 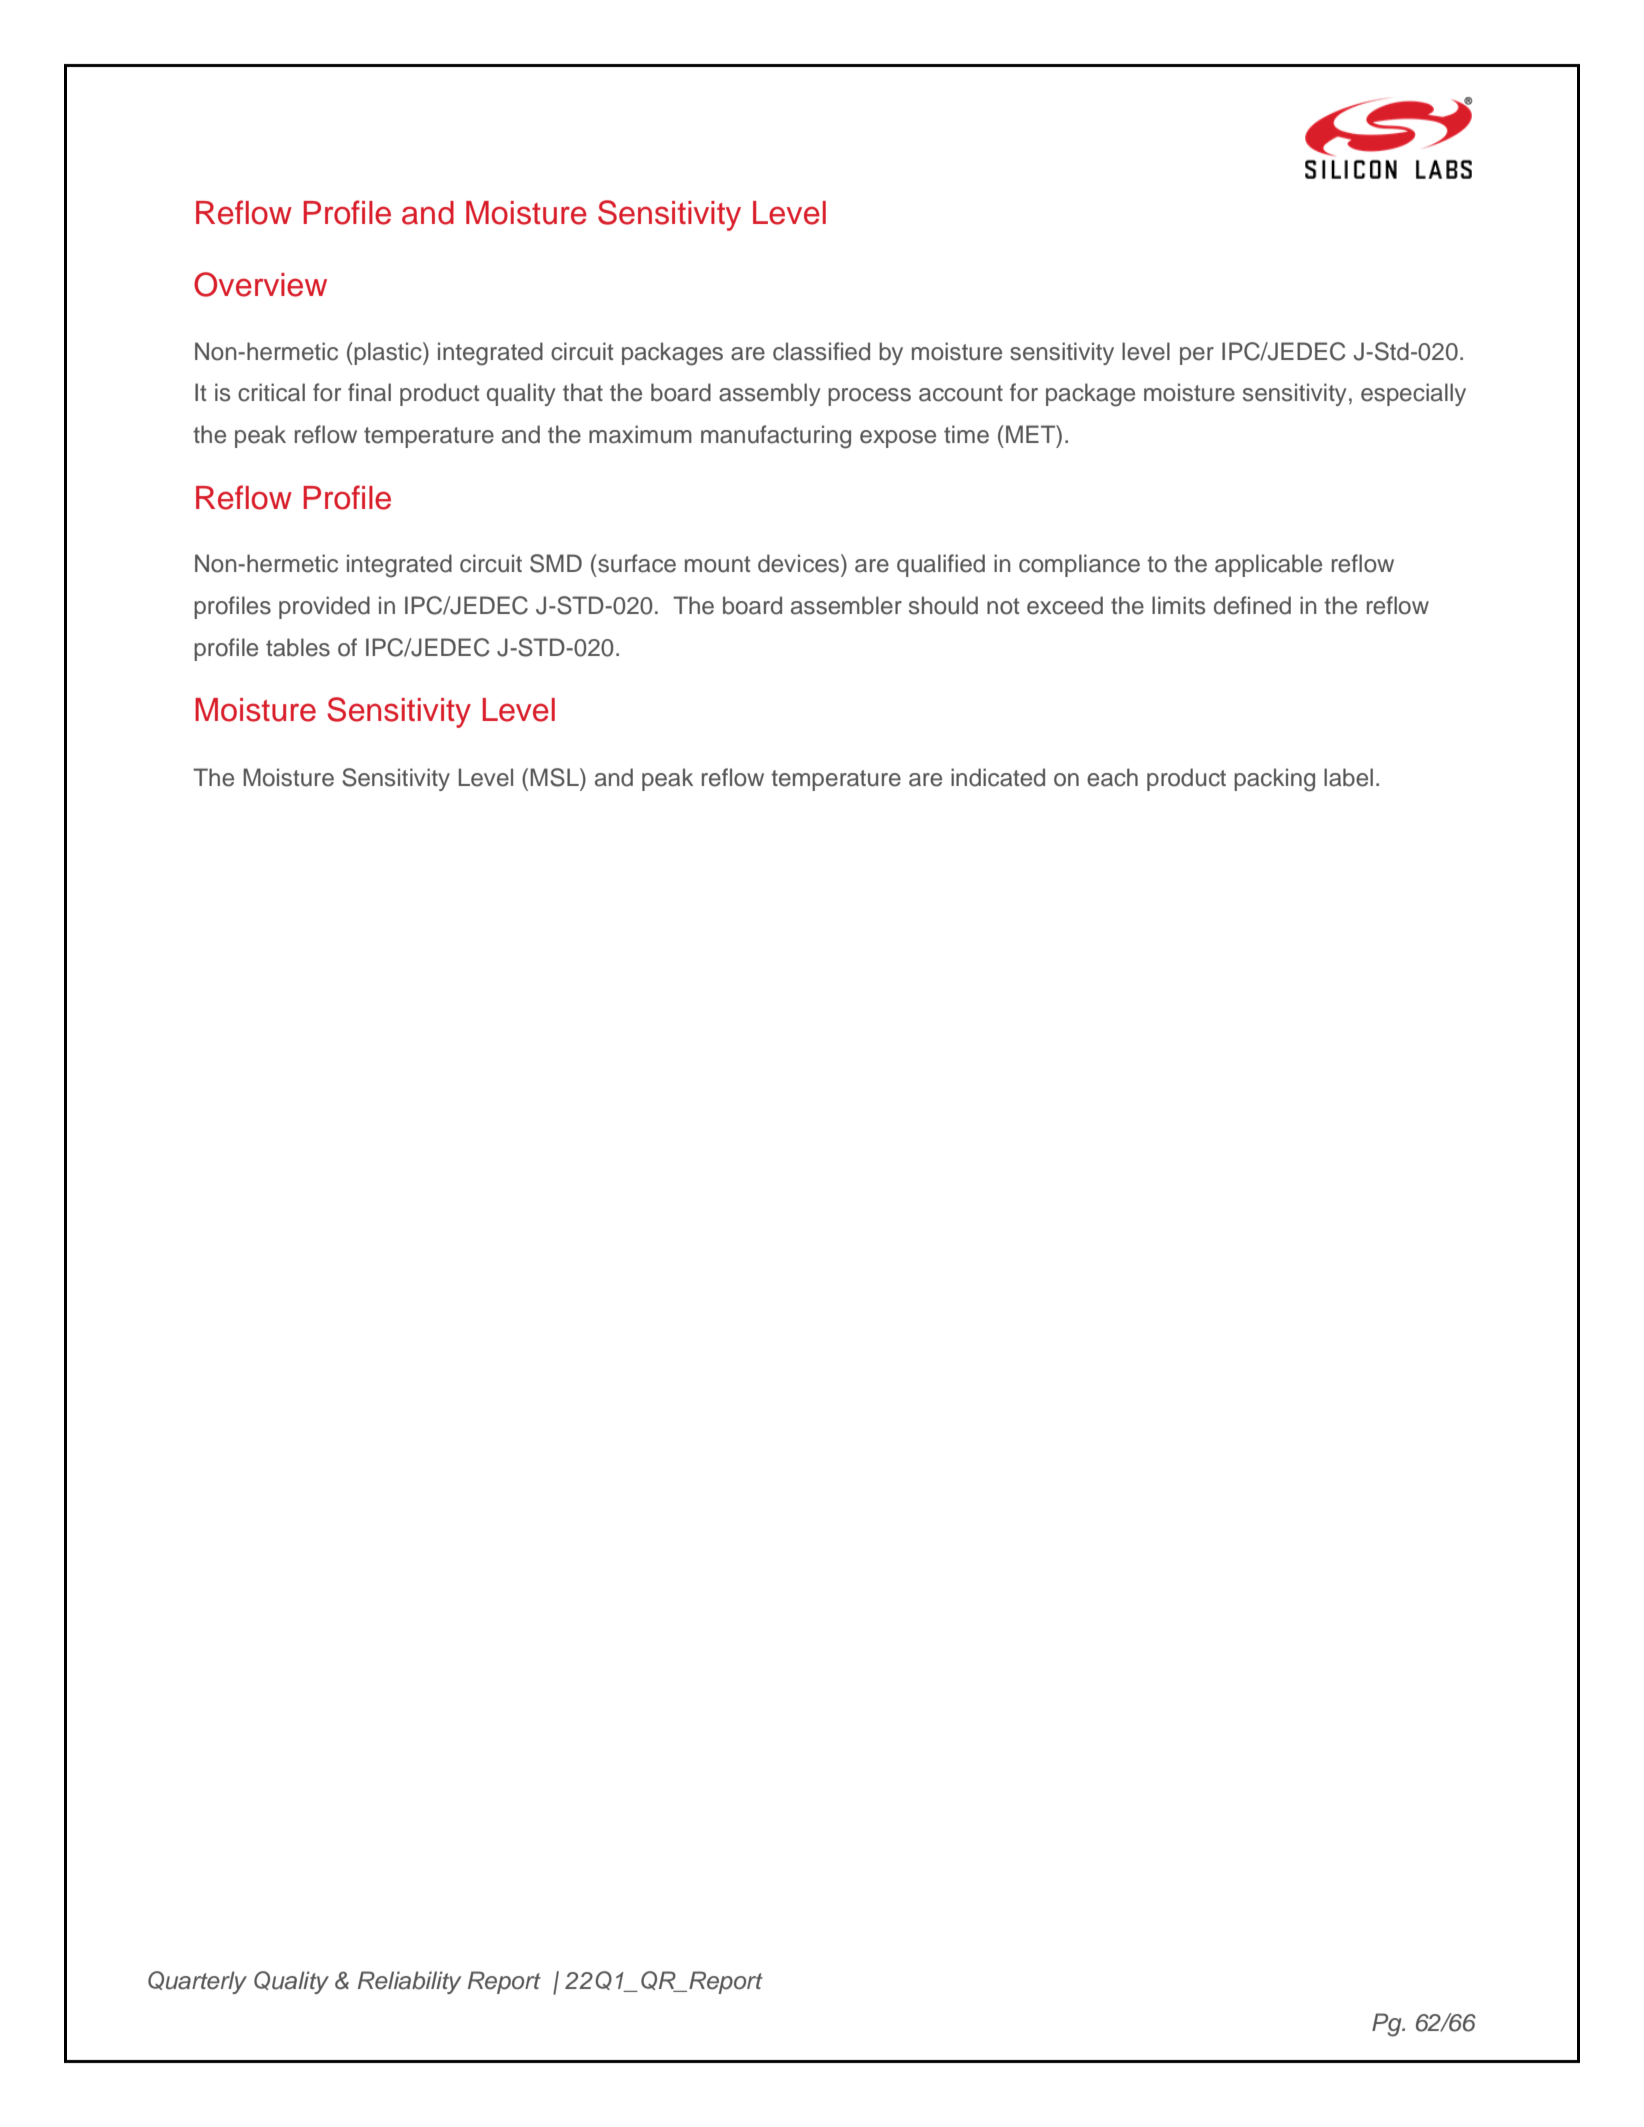 I want to click on MSL, so click(x=555, y=777).
